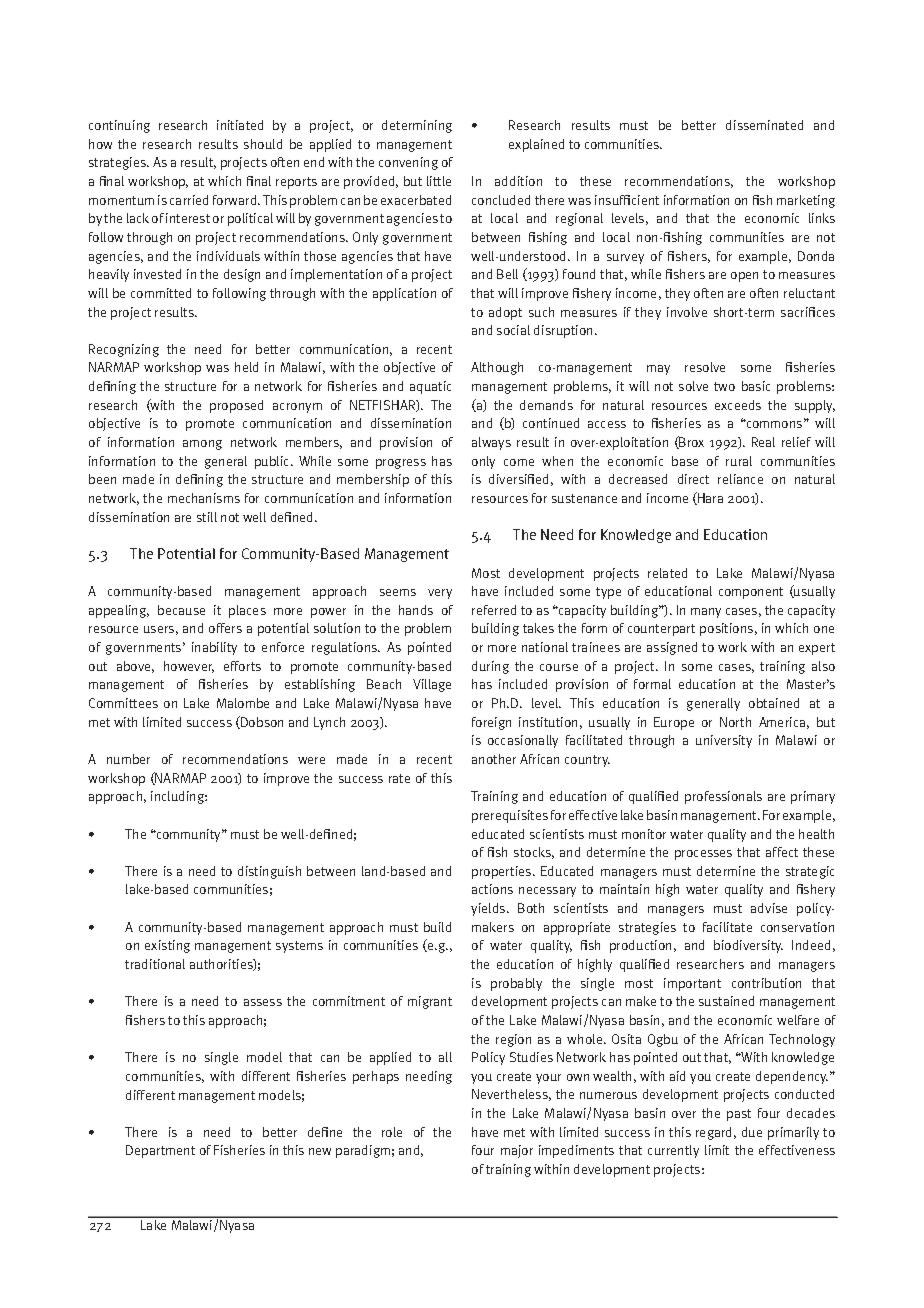 This document has width=924, height=1308. What do you see at coordinates (764, 125) in the document?
I see `disseminated` at bounding box center [764, 125].
